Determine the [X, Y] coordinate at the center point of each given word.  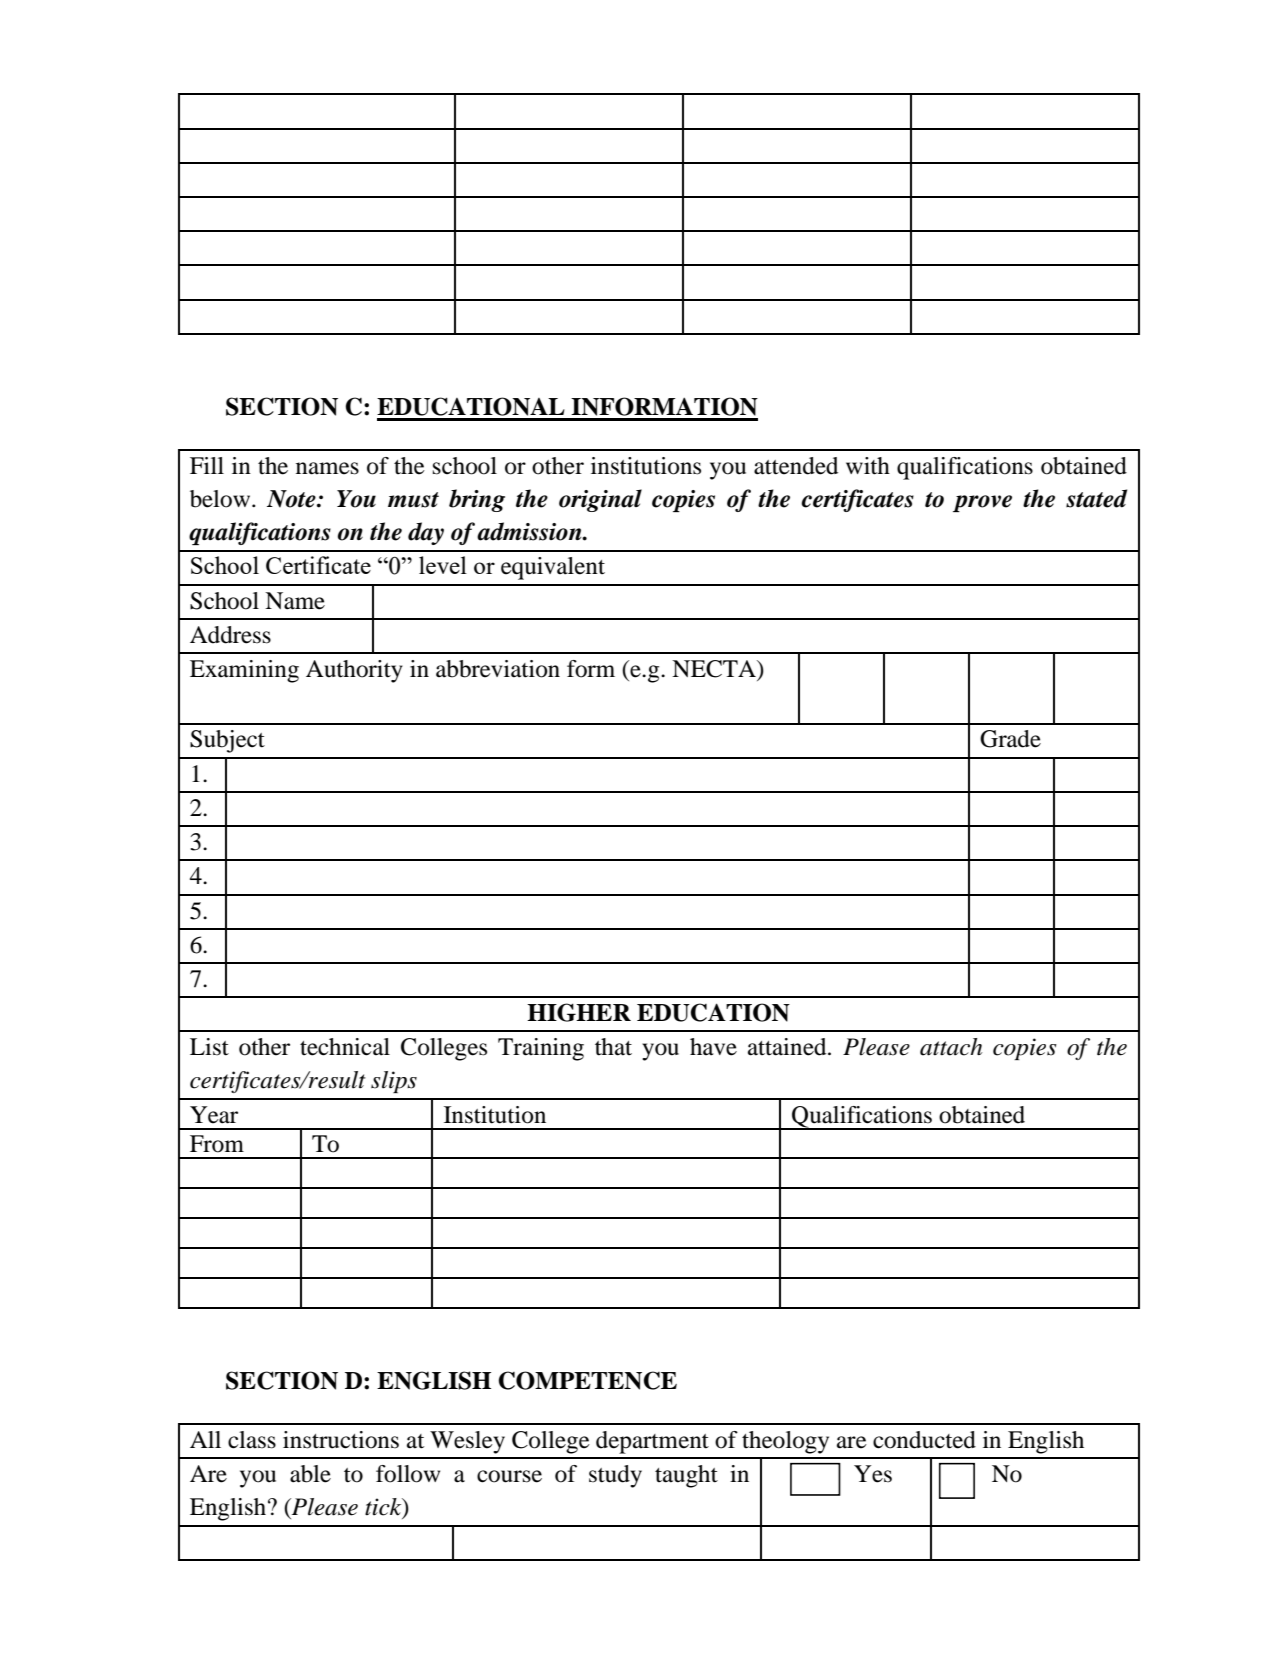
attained [788, 1047]
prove [982, 503]
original [600, 500]
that [613, 1047]
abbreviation [498, 669]
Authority [354, 671]
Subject [227, 741]
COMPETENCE [587, 1380]
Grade [1010, 739]
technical [345, 1047]
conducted [924, 1440]
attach [951, 1047]
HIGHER [579, 1012]
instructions [341, 1440]
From [217, 1144]
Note [292, 499]
